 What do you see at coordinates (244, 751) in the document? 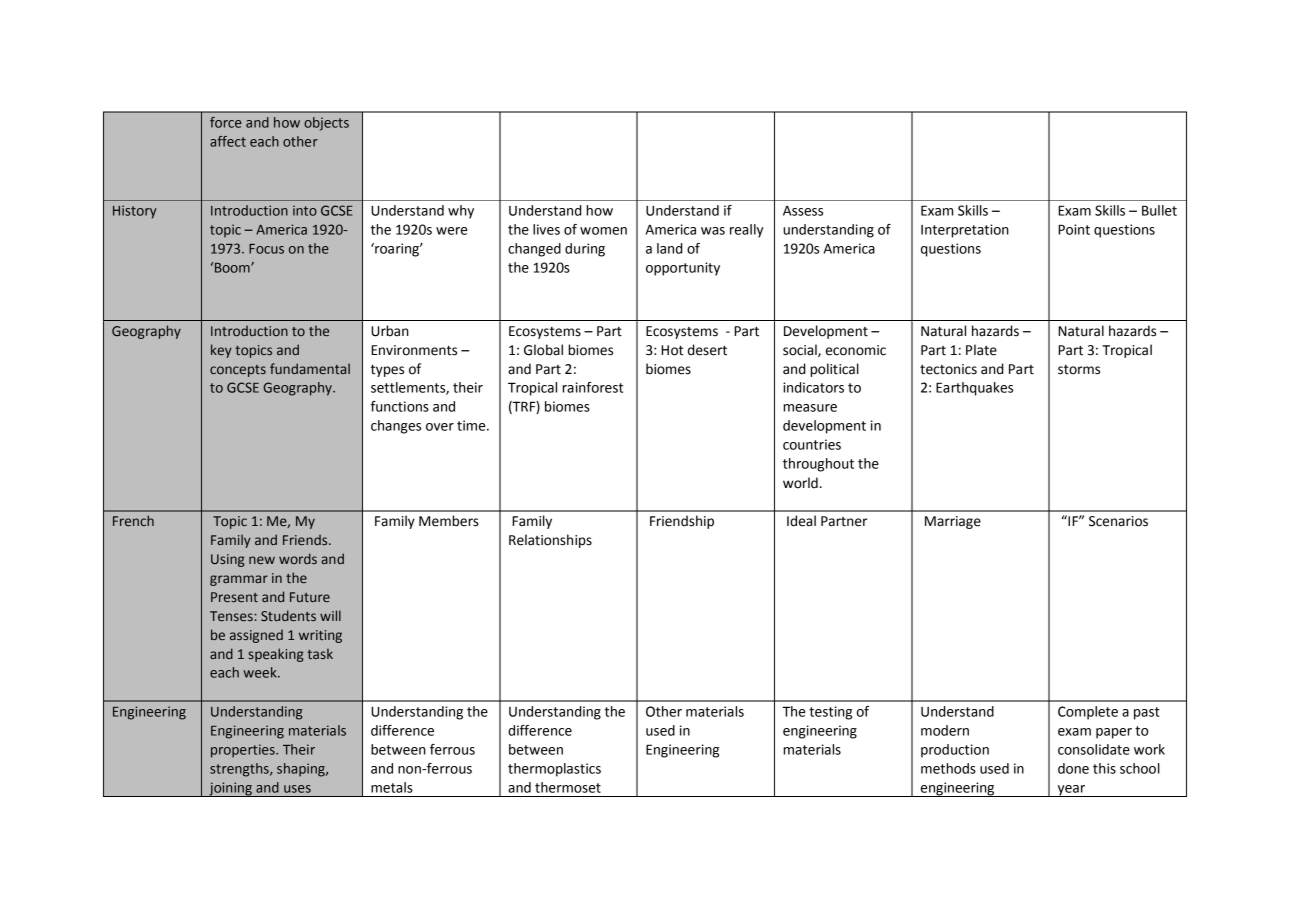
I see `properties` at bounding box center [244, 751].
